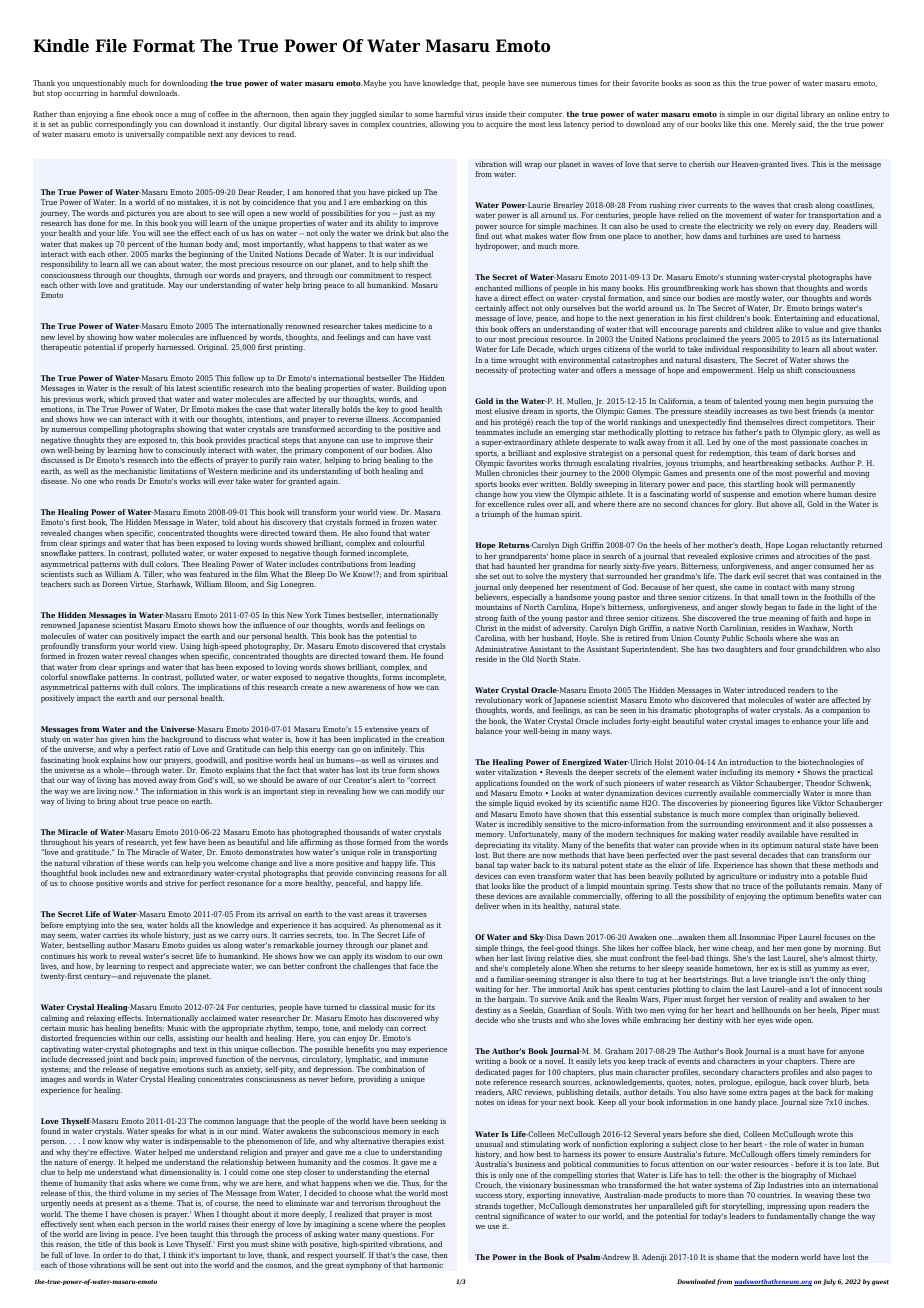 The image size is (924, 1308). What do you see at coordinates (166, 845) in the document?
I see `yet` at bounding box center [166, 845].
